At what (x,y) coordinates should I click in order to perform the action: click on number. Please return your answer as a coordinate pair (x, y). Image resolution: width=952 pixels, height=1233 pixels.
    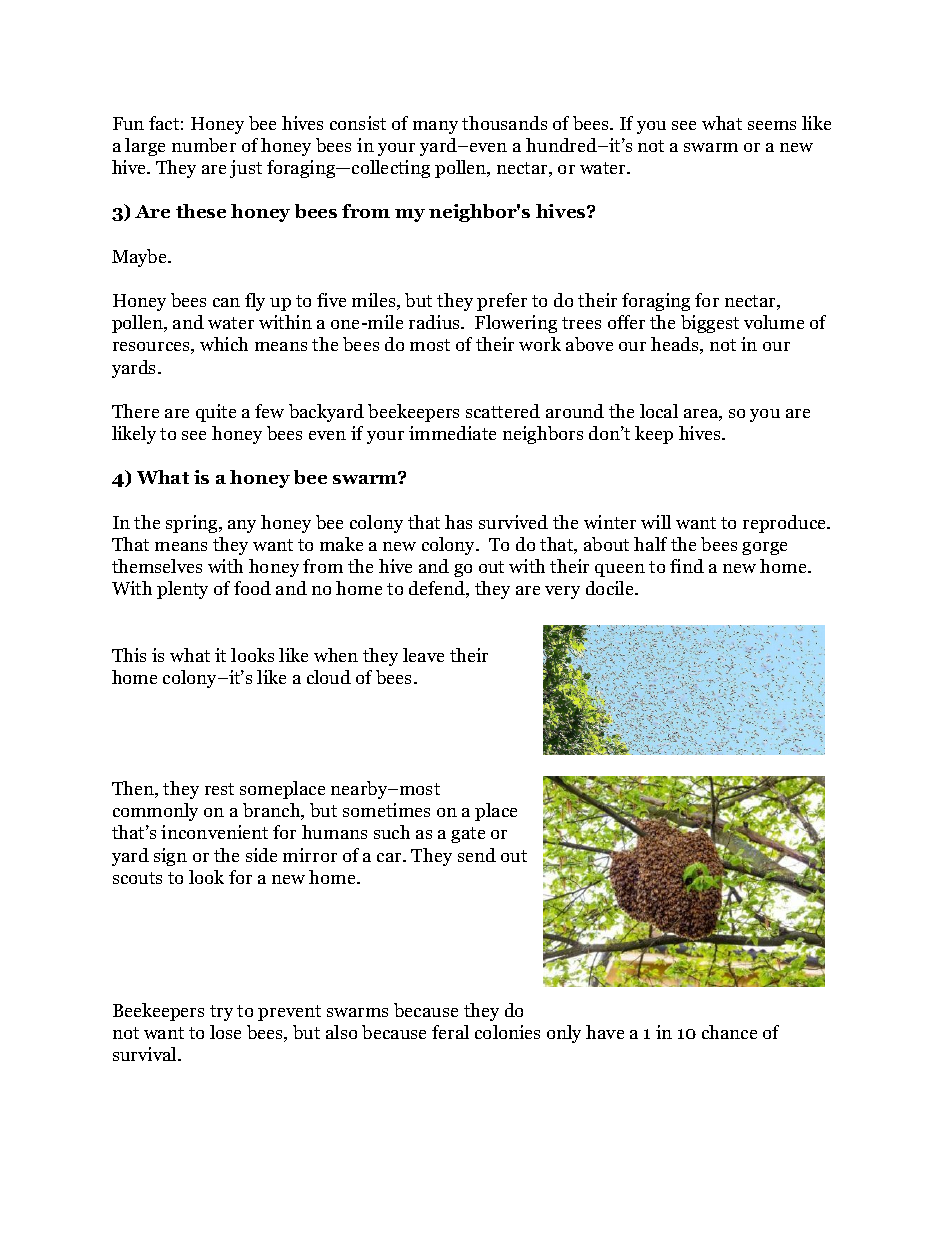
    Looking at the image, I should click on (204, 145).
